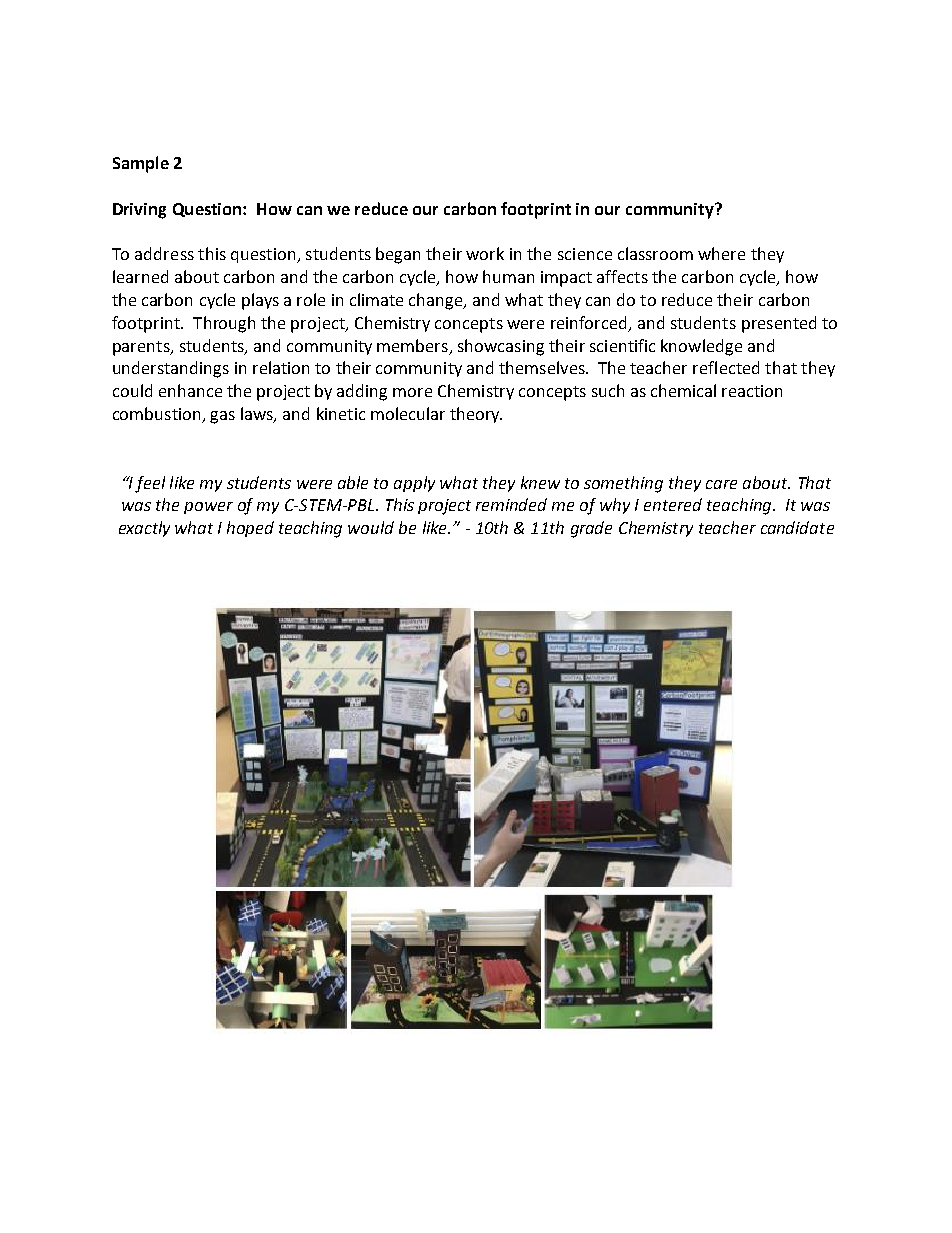 The image size is (952, 1233). Describe the element at coordinates (485, 253) in the screenshot. I see `work` at that location.
